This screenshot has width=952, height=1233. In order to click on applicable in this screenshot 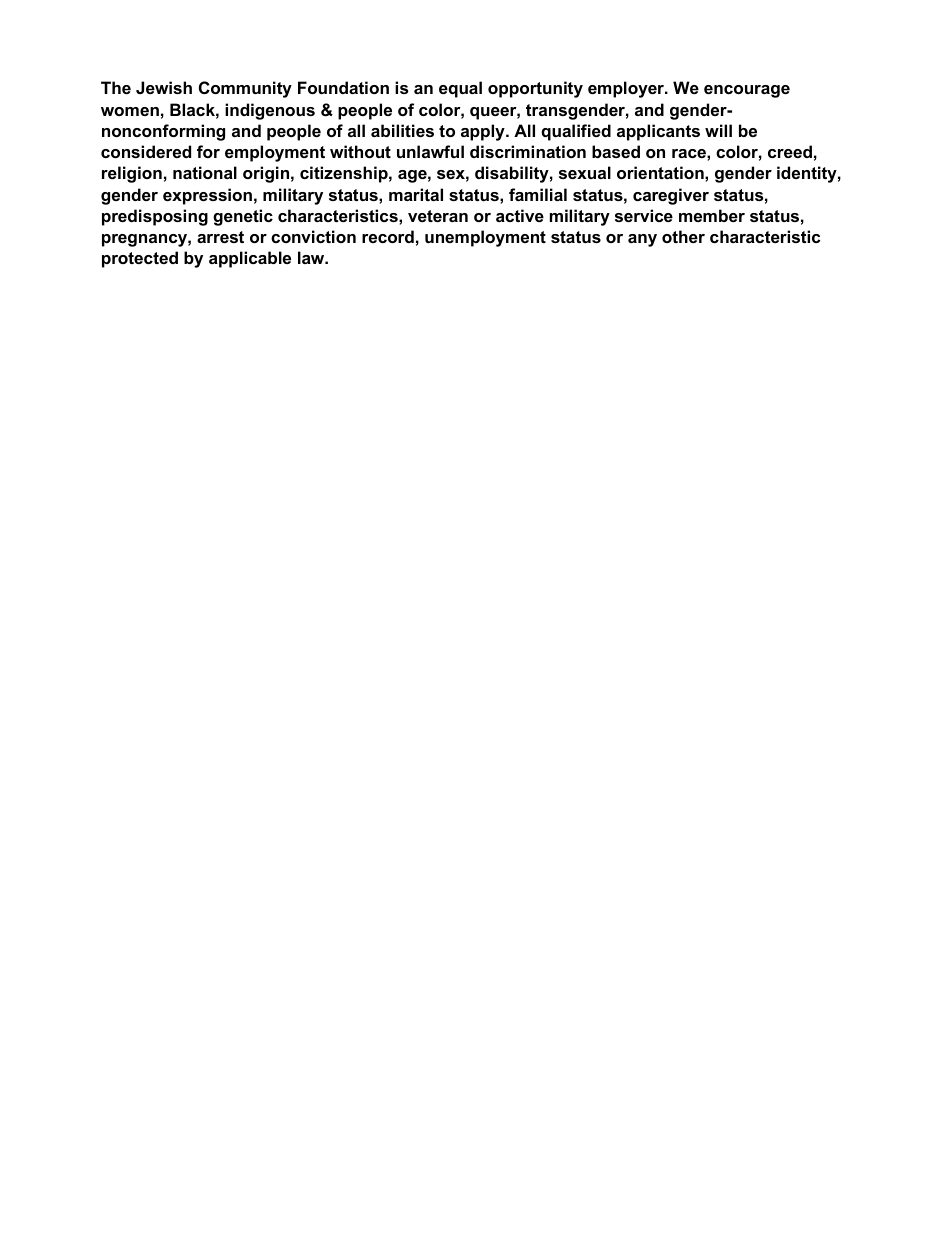, I will do `click(250, 259)`.
